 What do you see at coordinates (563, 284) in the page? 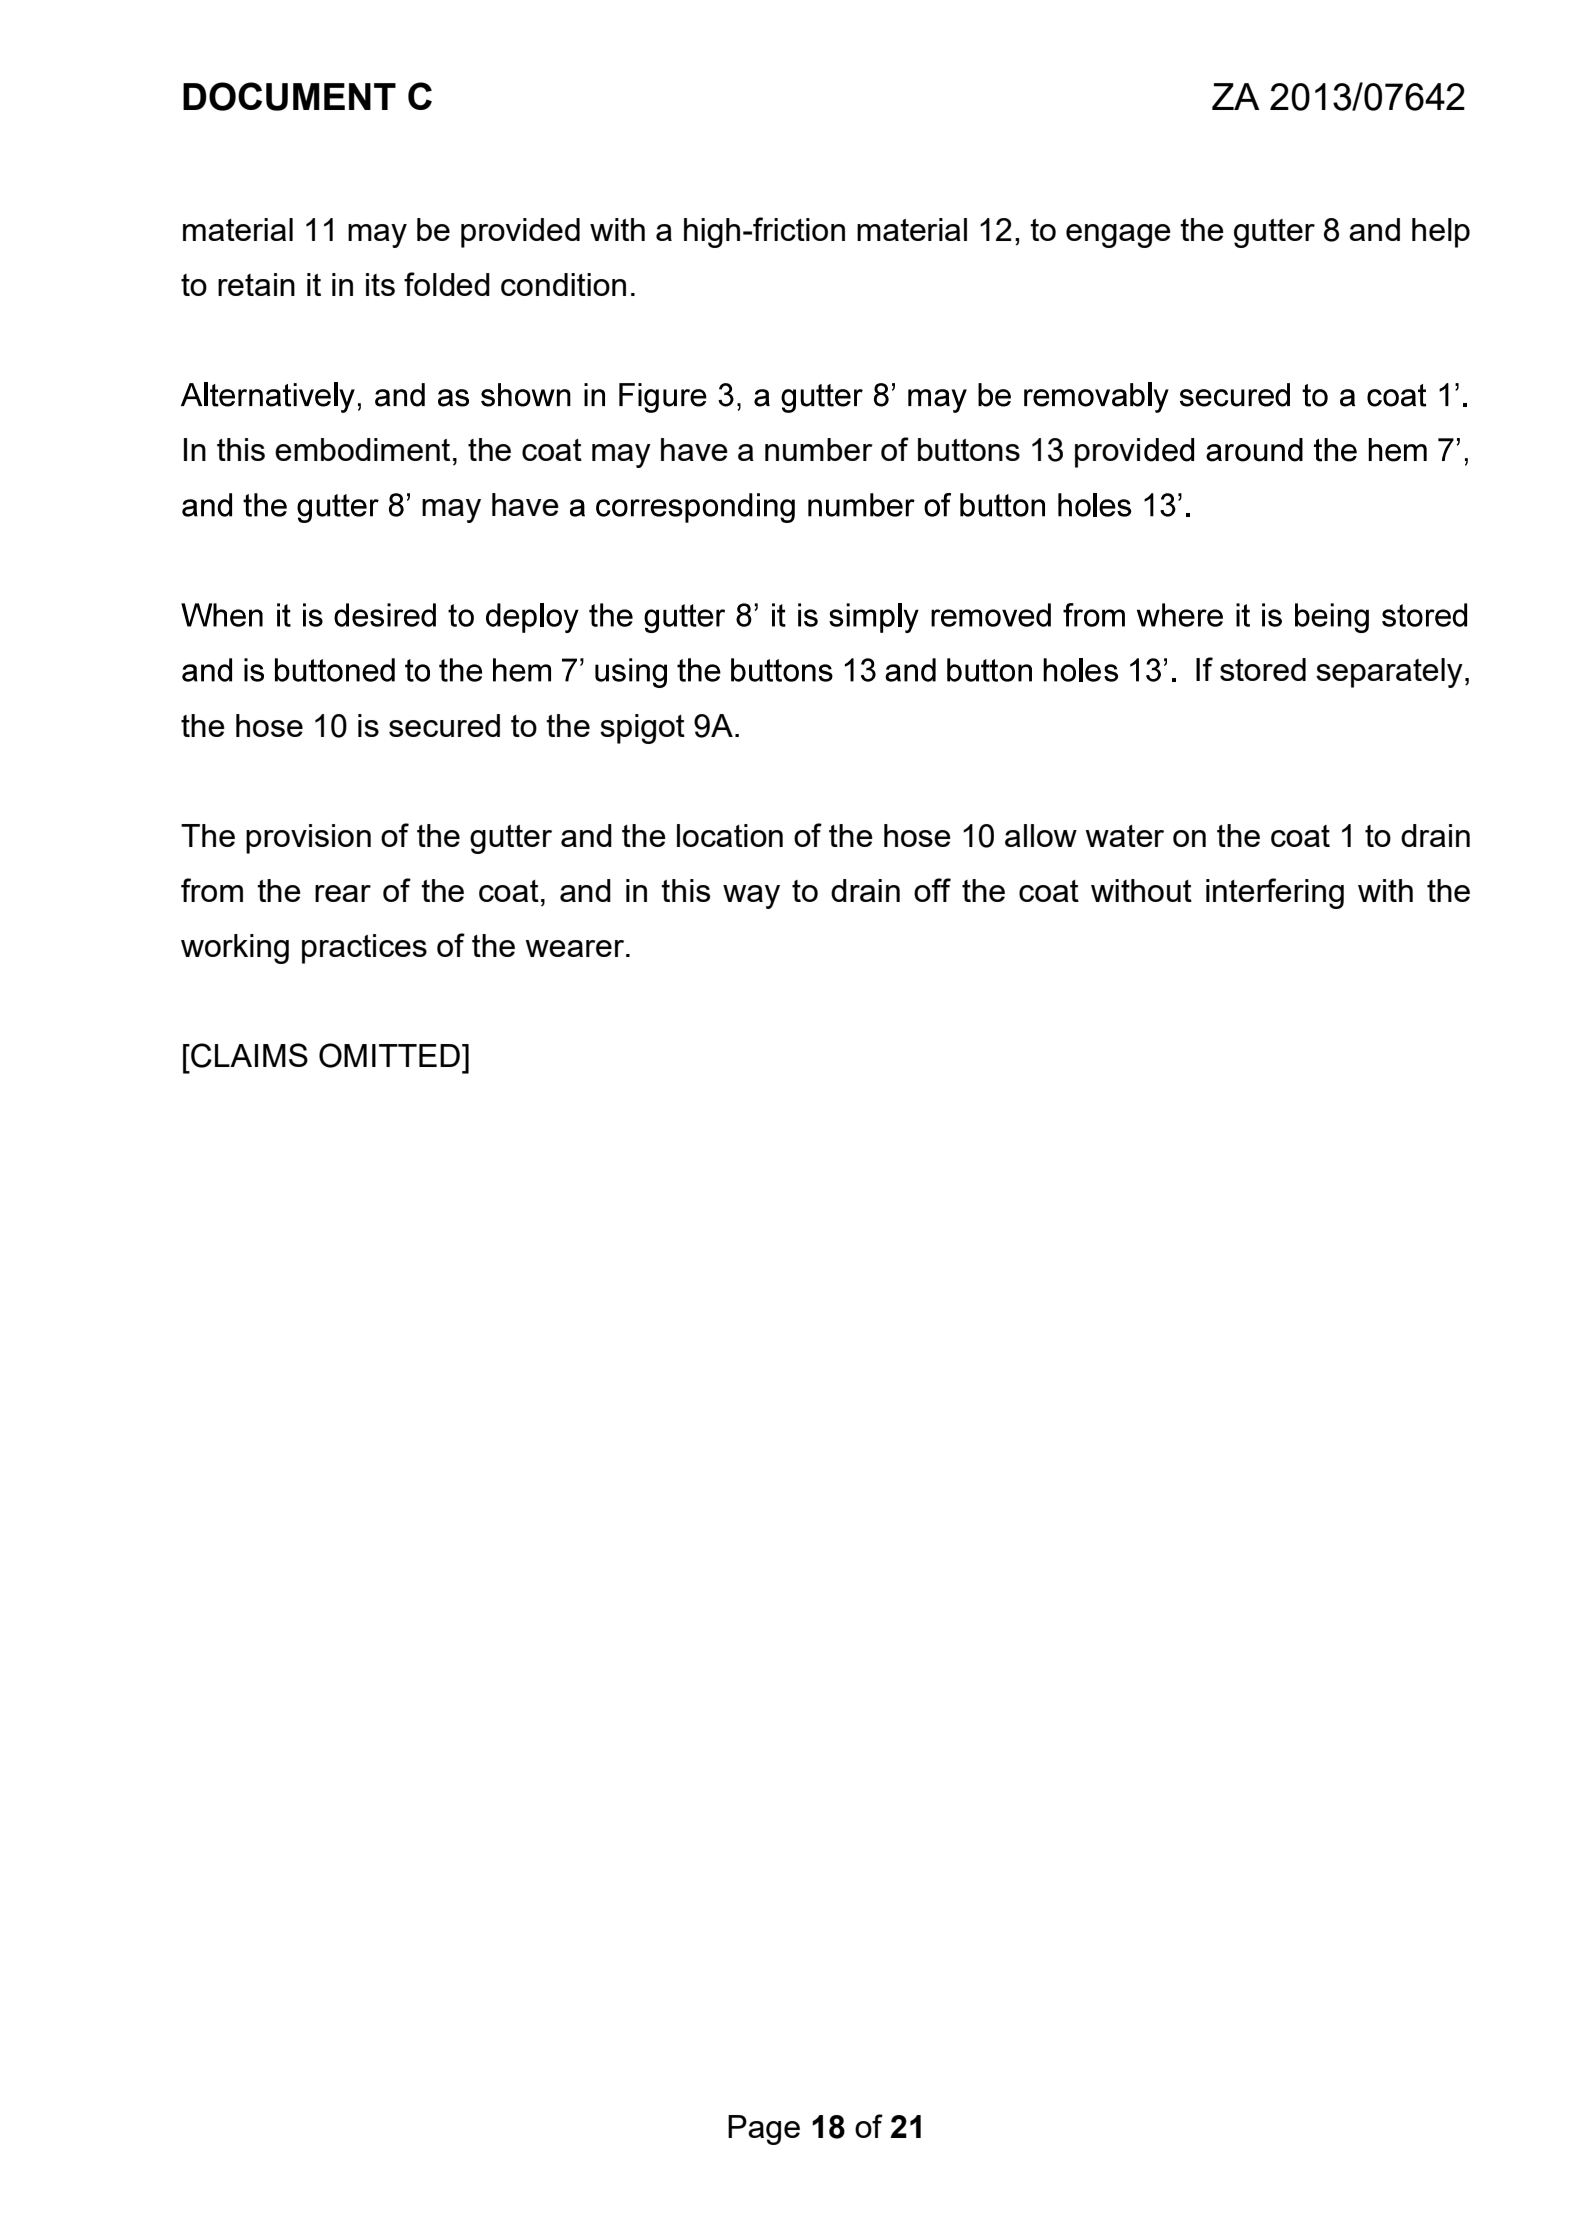
I see `condition` at bounding box center [563, 284].
